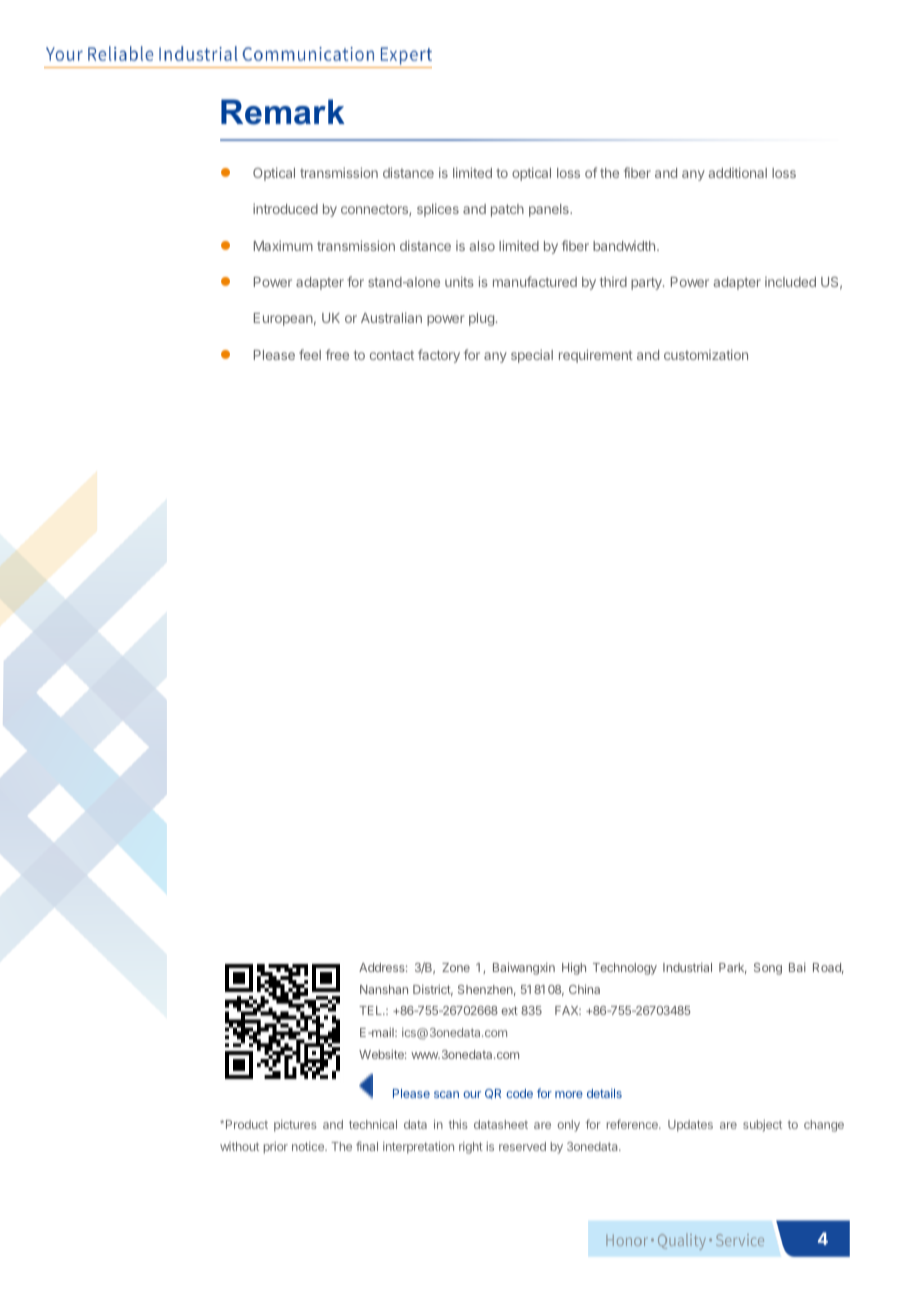 The width and height of the screenshot is (924, 1308). Describe the element at coordinates (550, 210) in the screenshot. I see `panels` at that location.
